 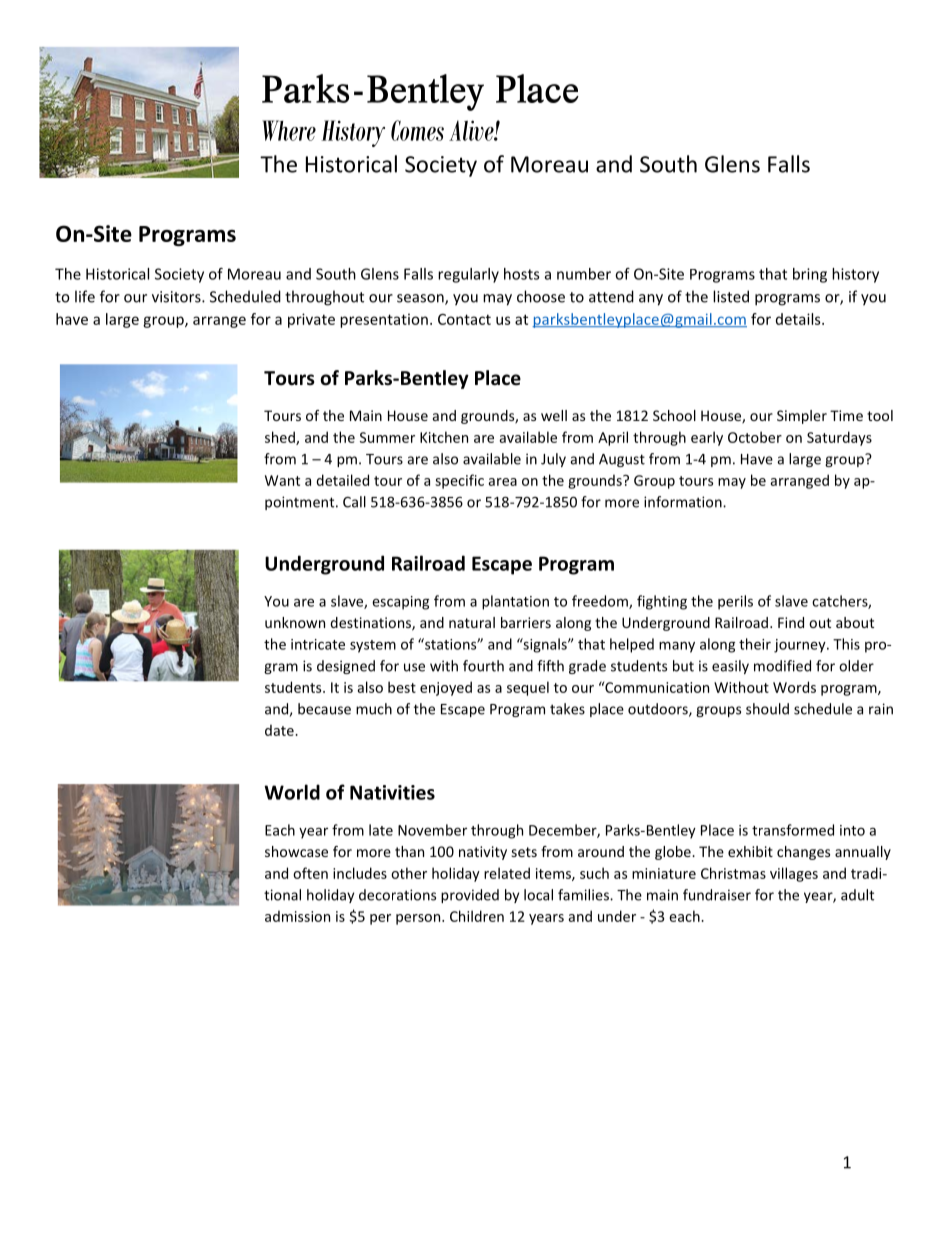 I want to click on details, so click(x=799, y=319).
